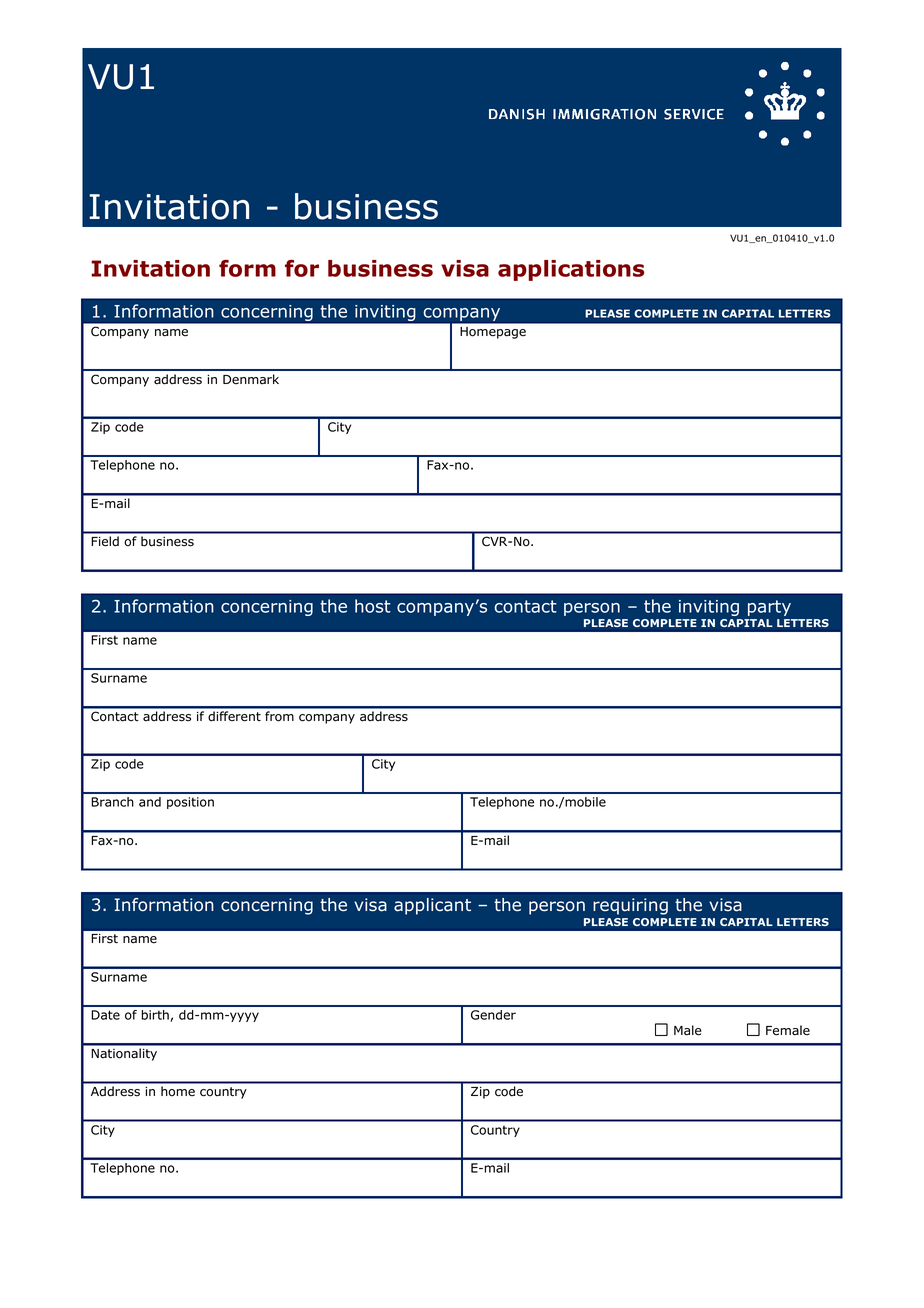 This document has width=924, height=1308. I want to click on host, so click(373, 606).
